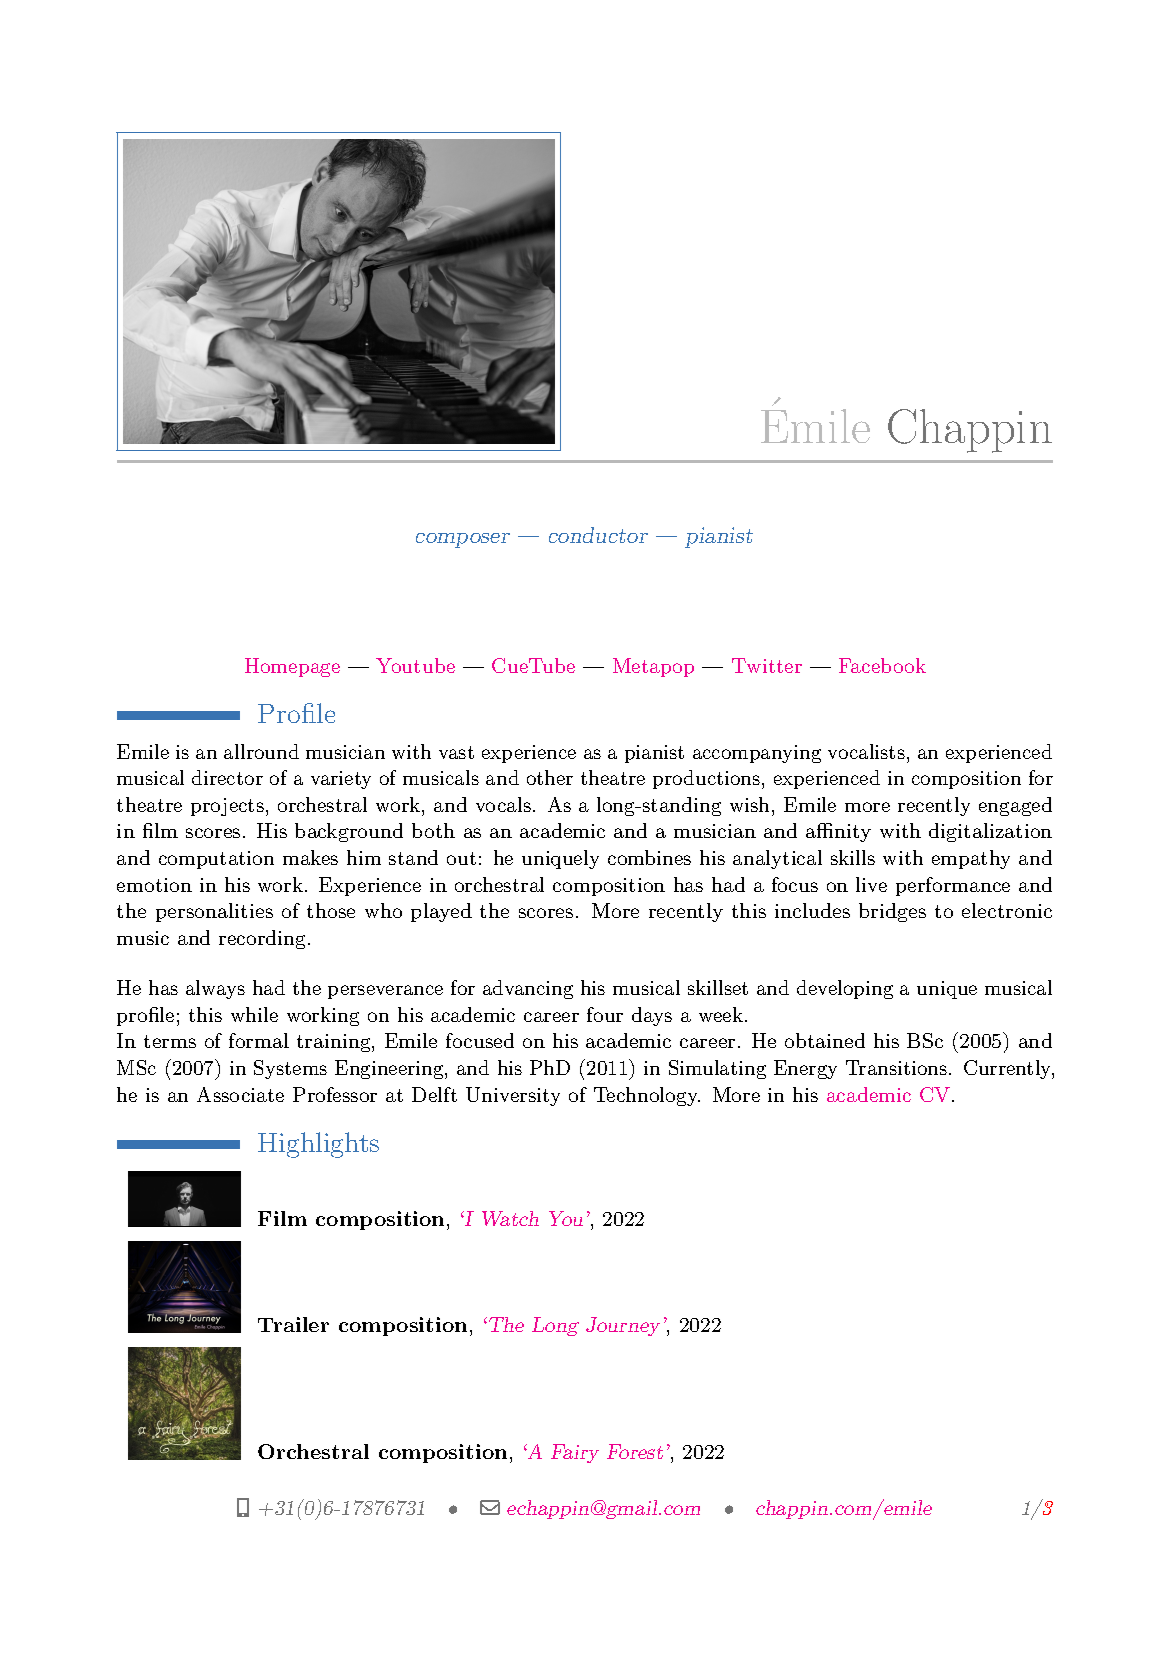 The width and height of the screenshot is (1170, 1655). I want to click on Trailer, so click(293, 1324).
